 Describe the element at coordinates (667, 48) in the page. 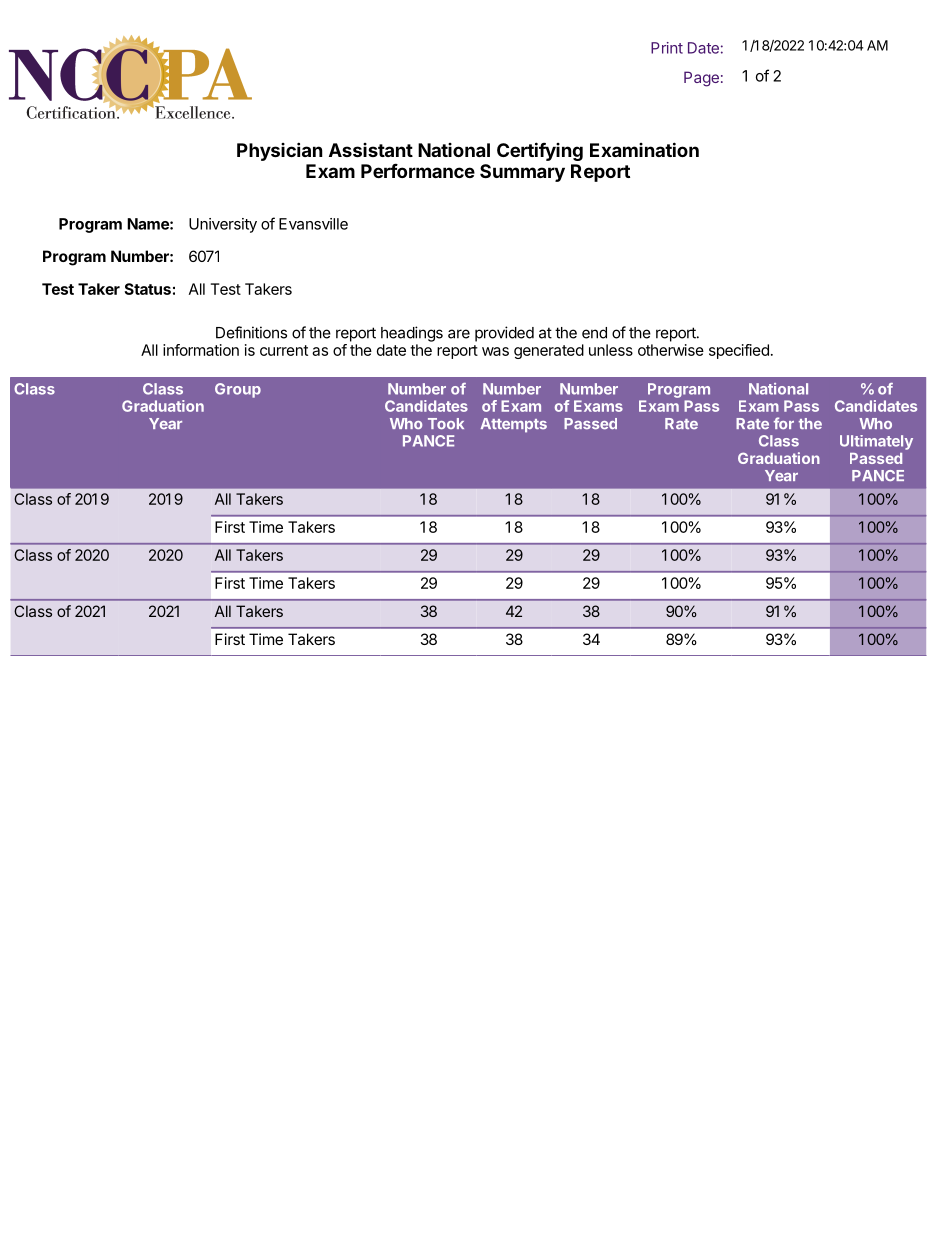

I see `Print` at that location.
